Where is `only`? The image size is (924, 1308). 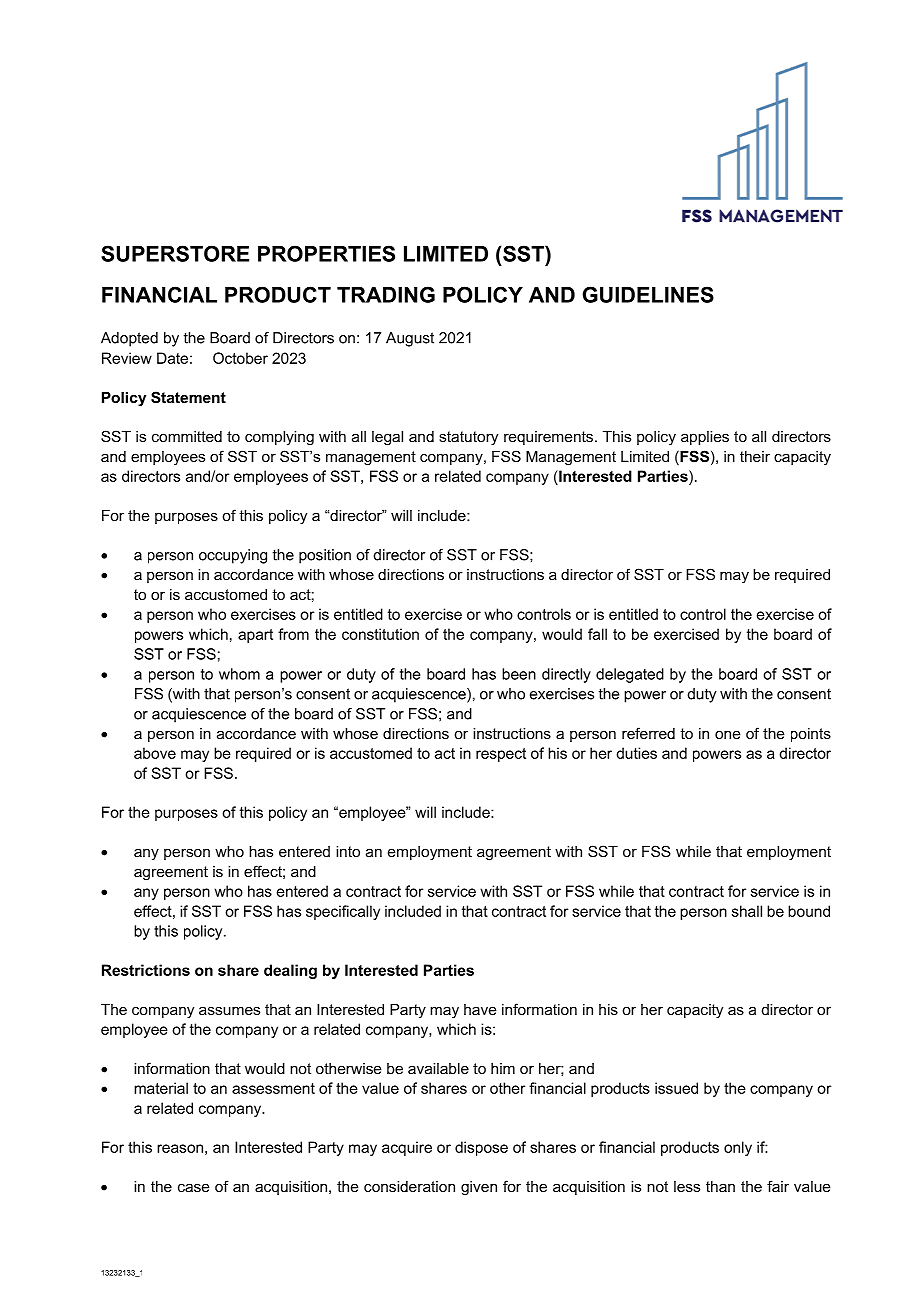 only is located at coordinates (738, 1148).
